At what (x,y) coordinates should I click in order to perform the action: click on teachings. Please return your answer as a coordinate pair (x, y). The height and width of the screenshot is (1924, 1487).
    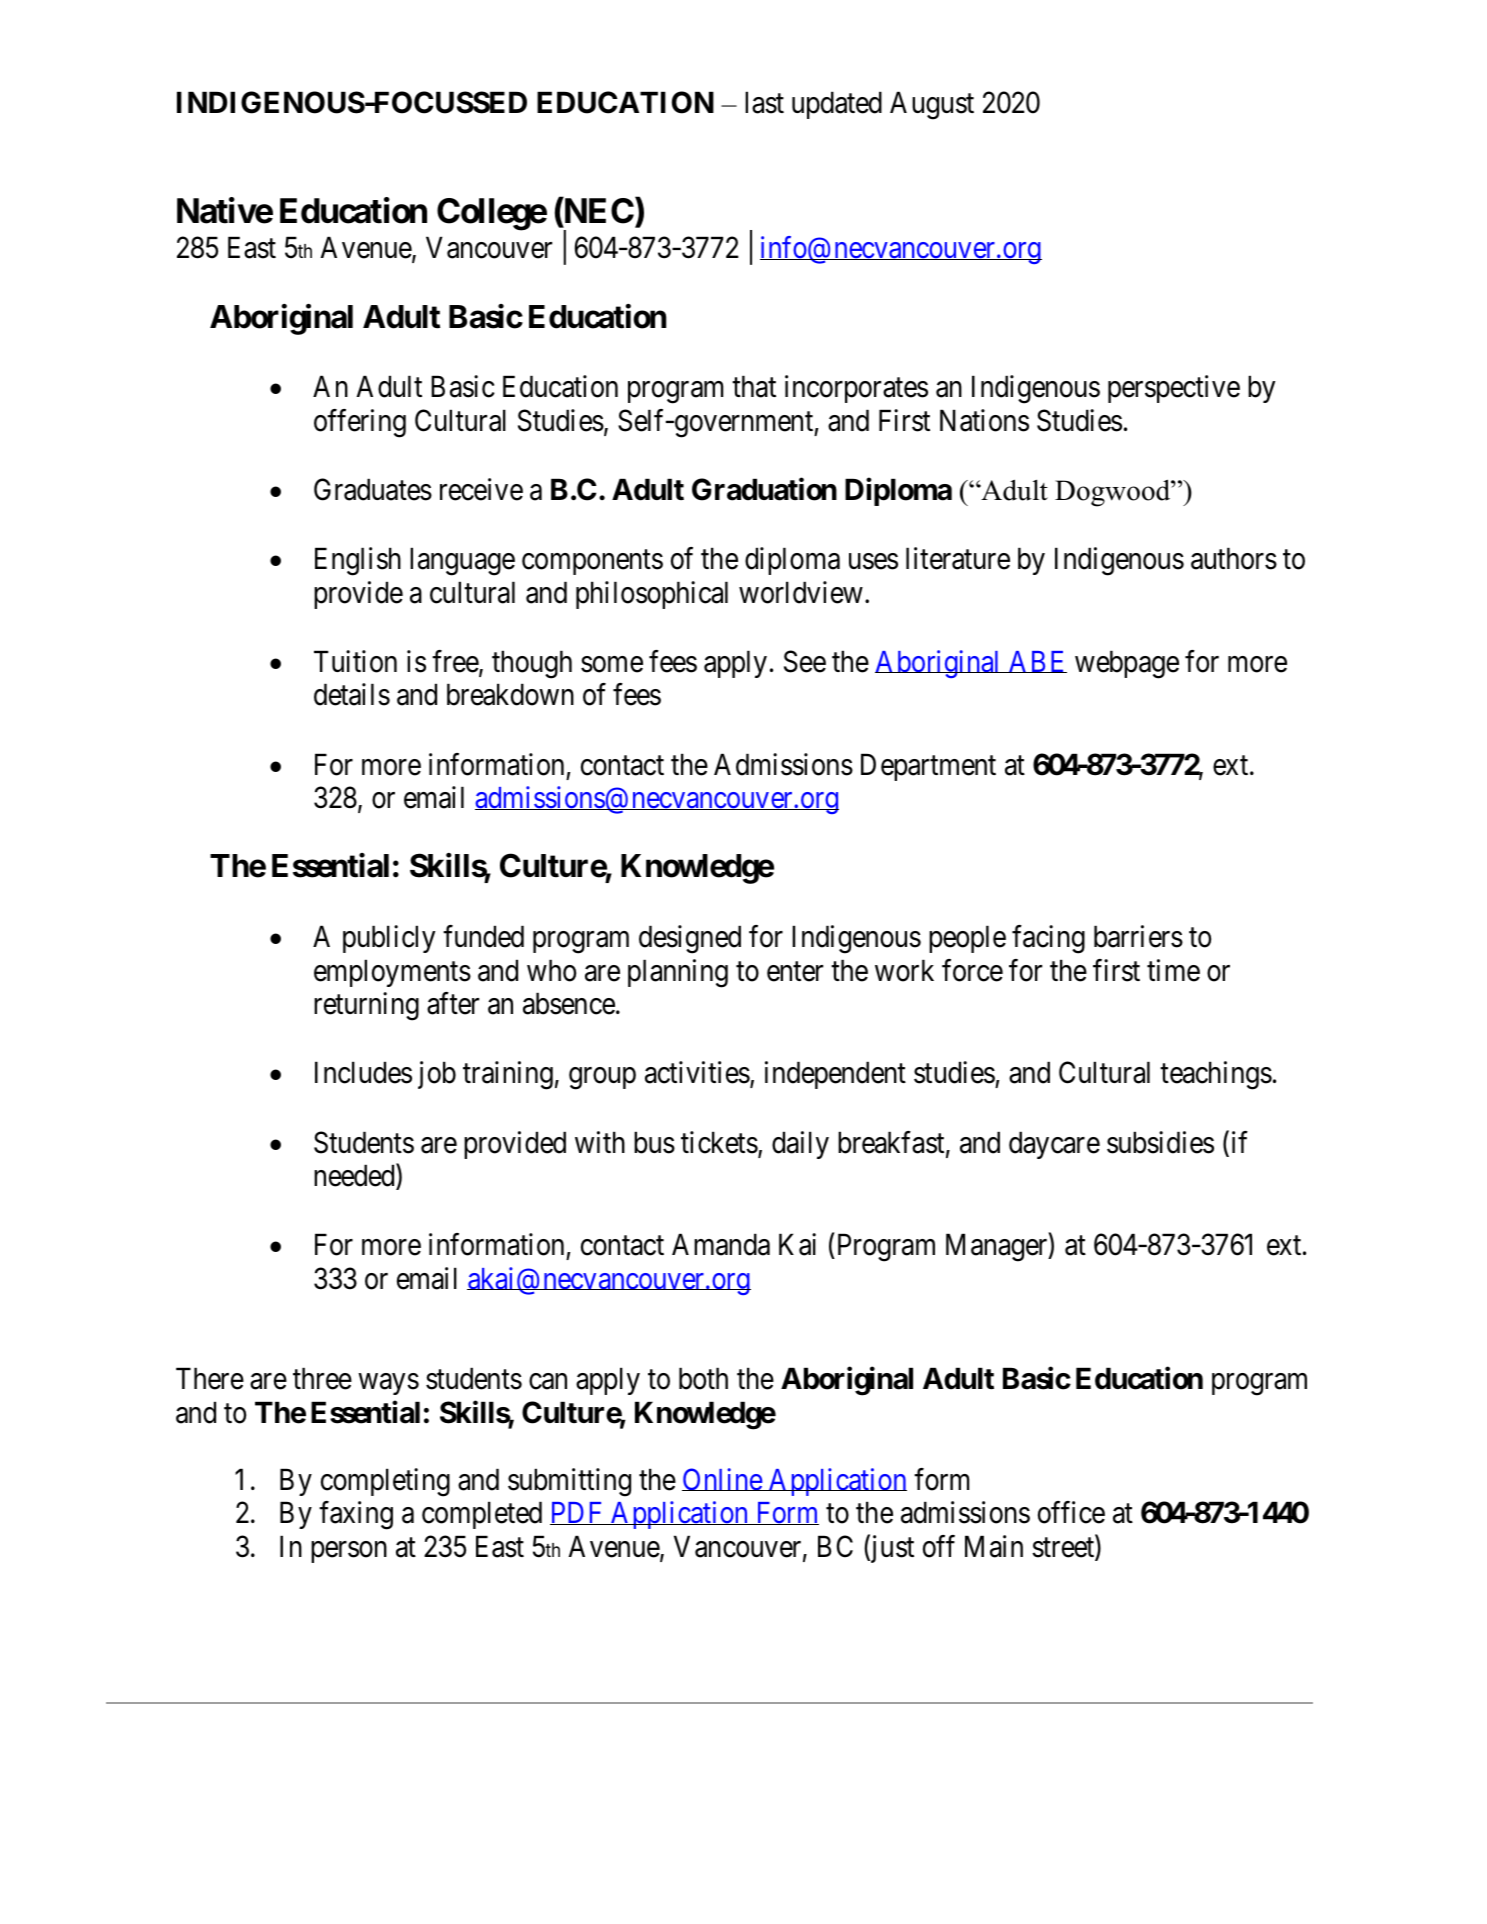
    Looking at the image, I should click on (1216, 1075).
